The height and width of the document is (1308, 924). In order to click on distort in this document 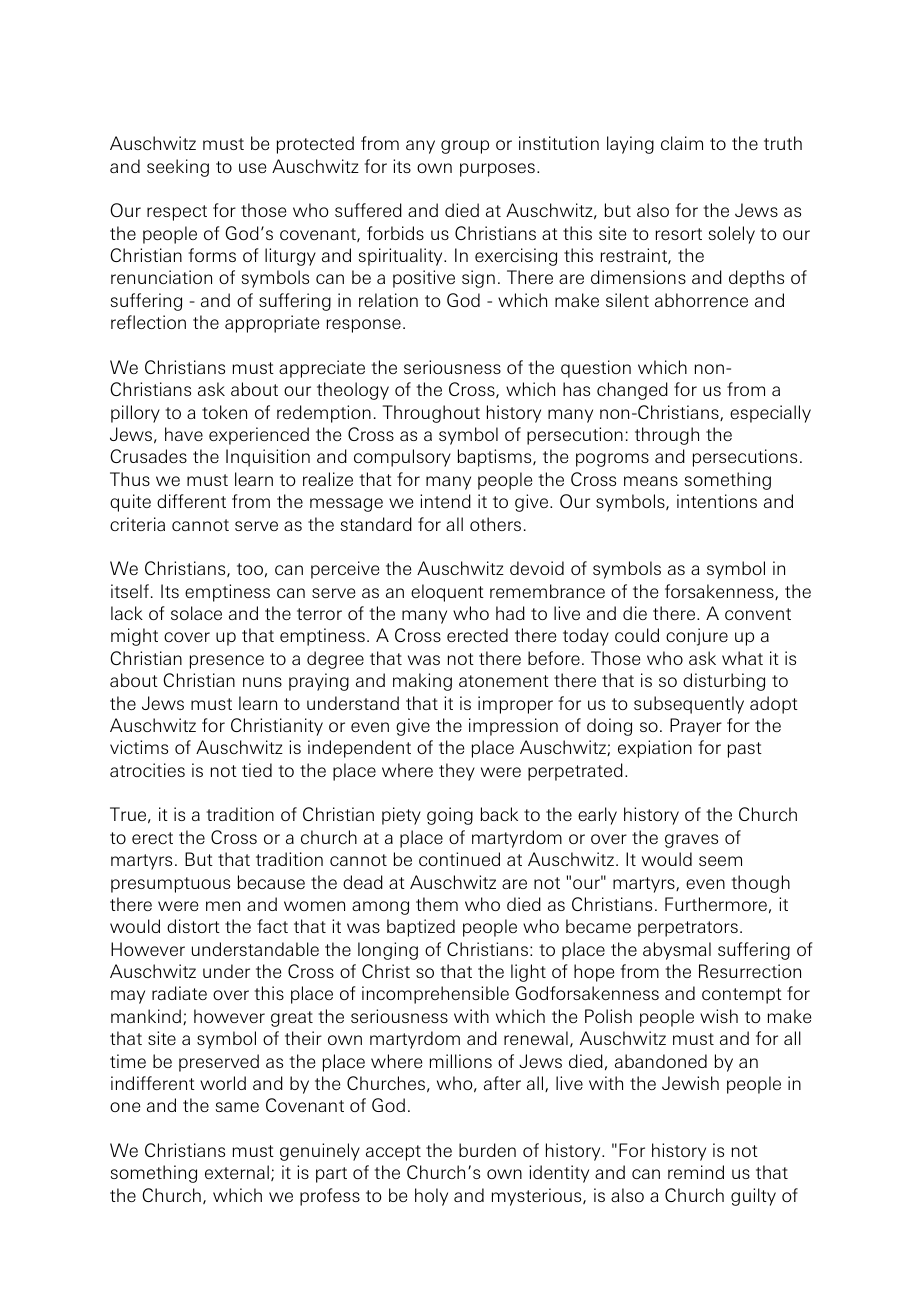, I will do `click(193, 926)`.
